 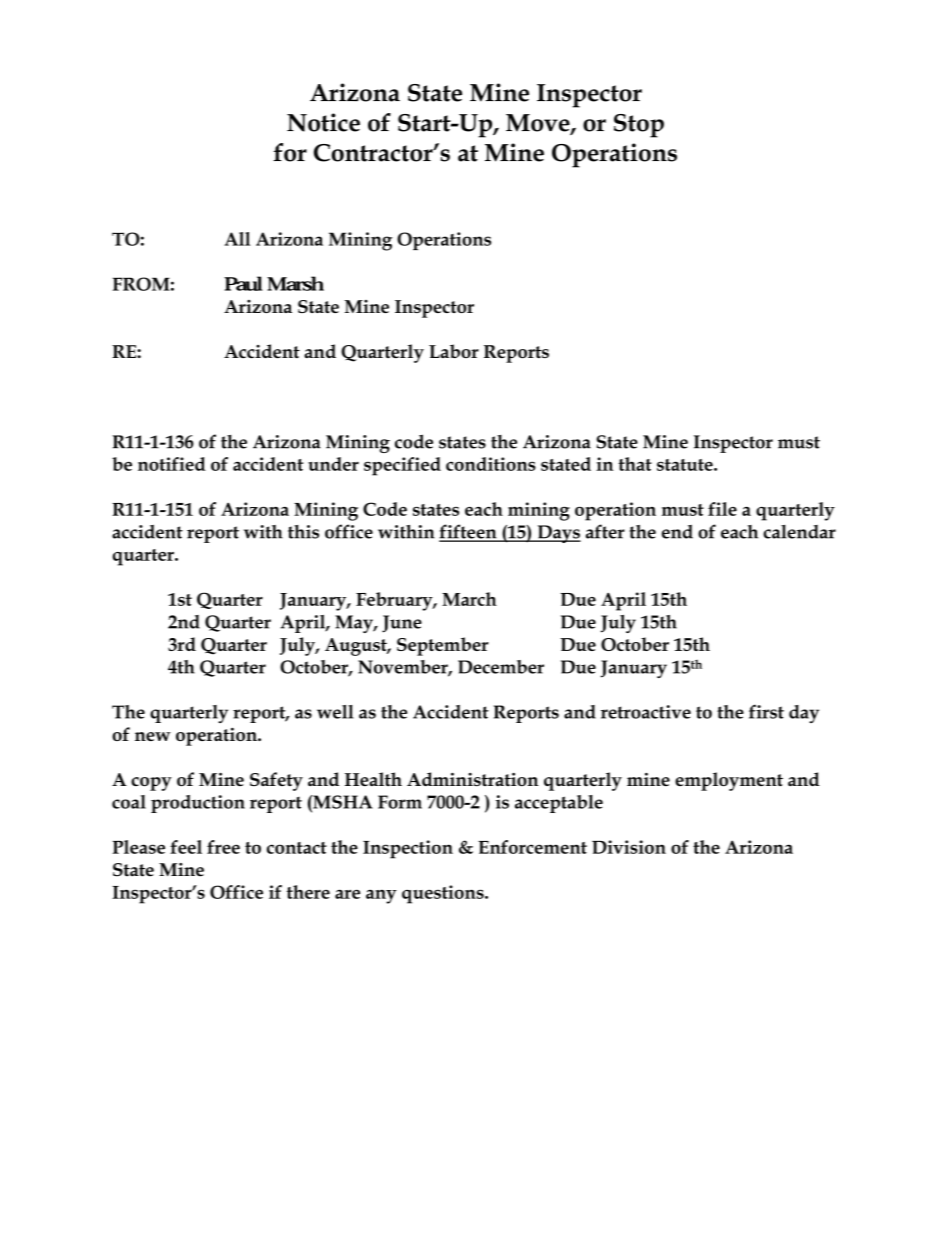 What do you see at coordinates (629, 847) in the screenshot?
I see `Division` at bounding box center [629, 847].
